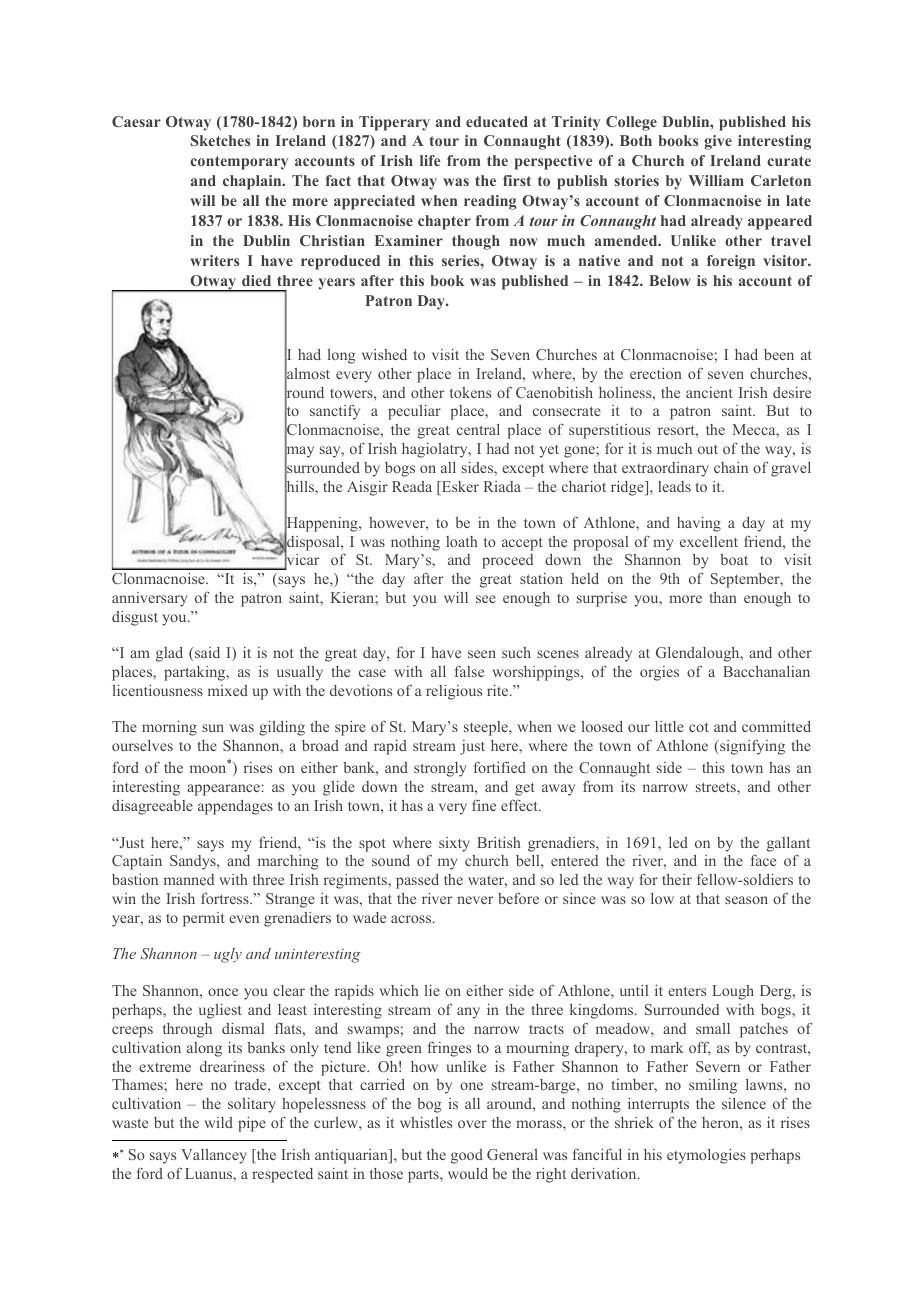 This screenshot has width=924, height=1308. What do you see at coordinates (207, 652) in the screenshot?
I see `said` at bounding box center [207, 652].
